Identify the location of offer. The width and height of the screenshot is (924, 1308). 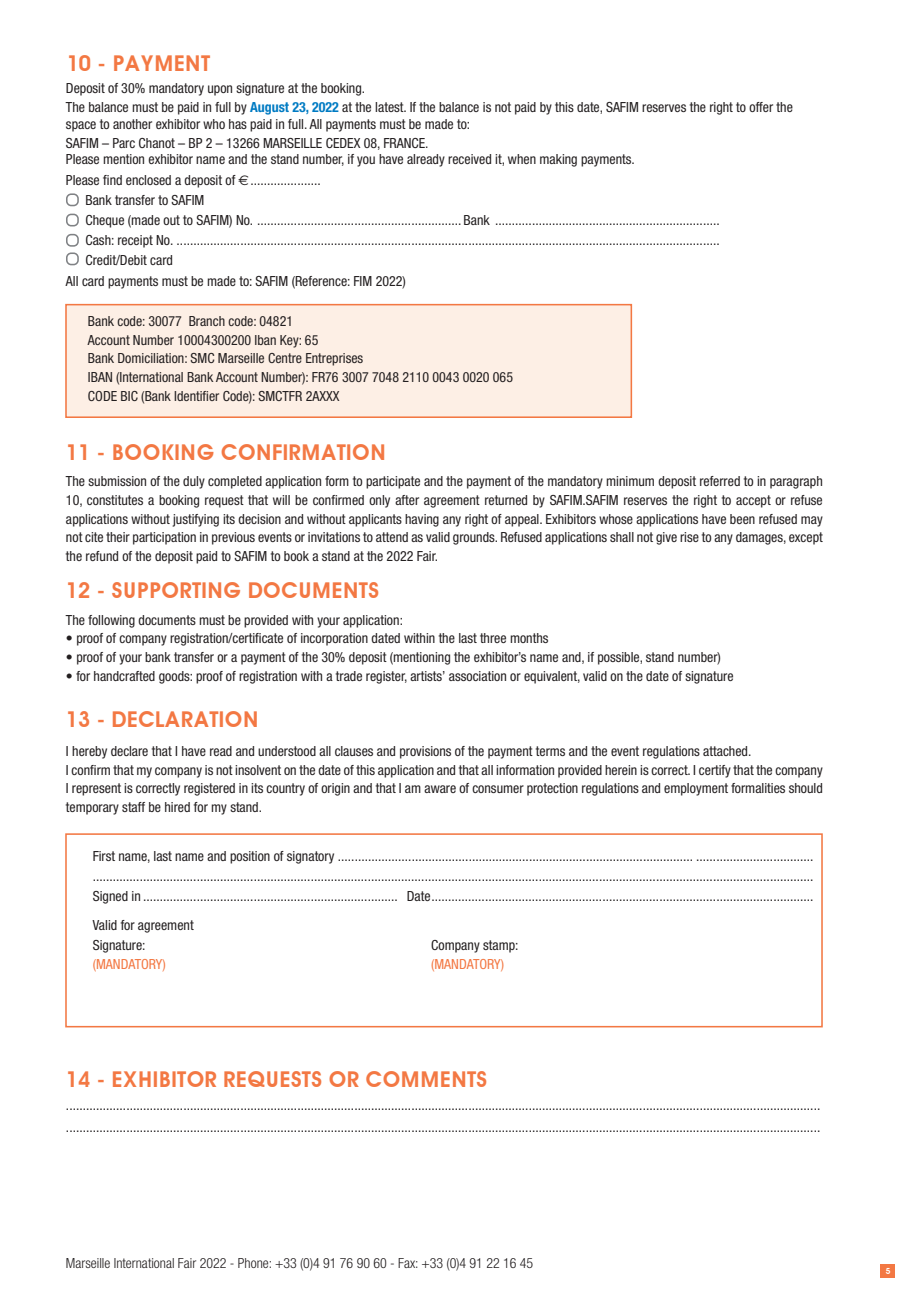
(761, 107).
